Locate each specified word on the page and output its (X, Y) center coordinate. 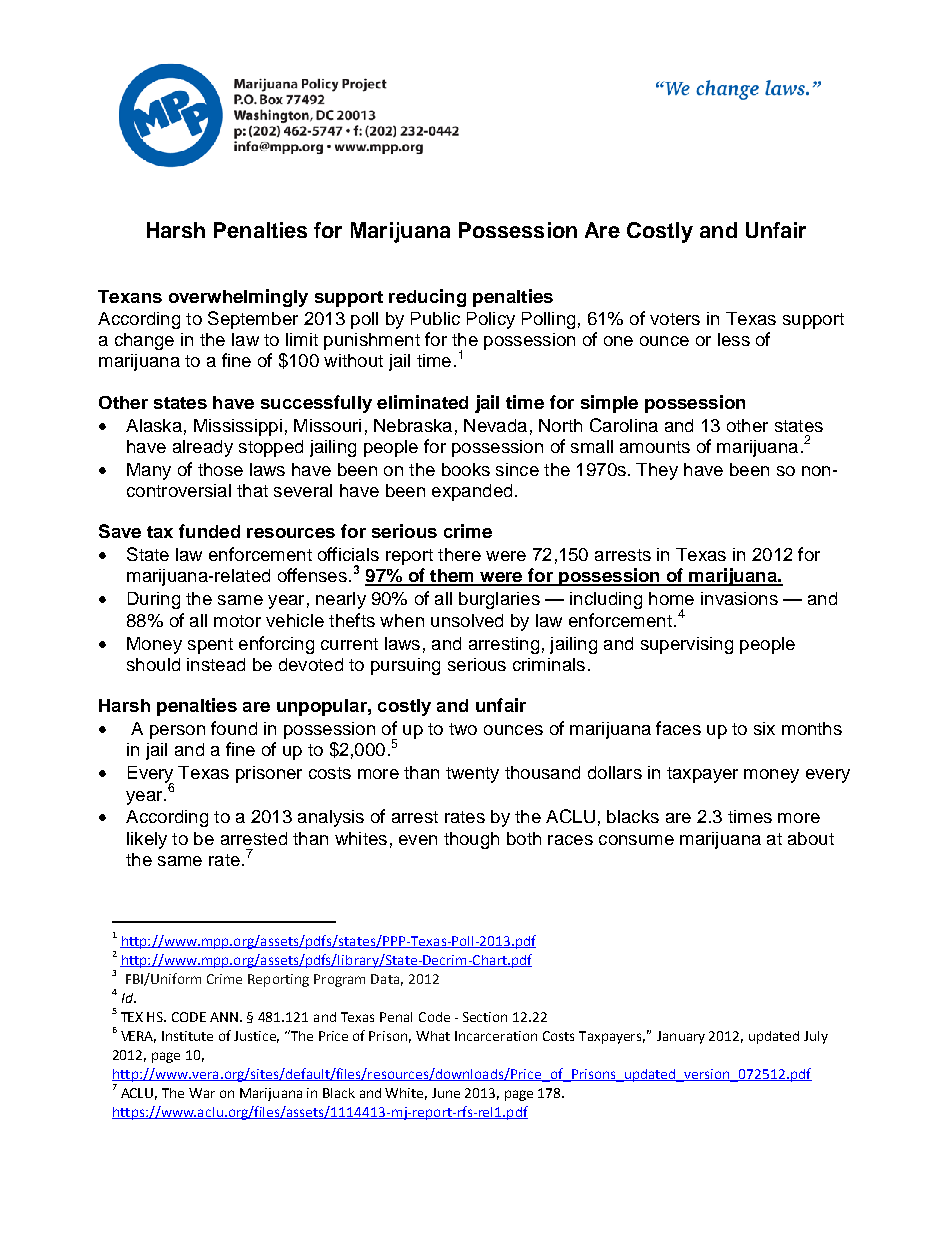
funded (209, 531)
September (253, 320)
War (202, 1093)
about (811, 838)
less (734, 339)
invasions (739, 598)
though (471, 840)
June (446, 1093)
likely (147, 840)
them (452, 577)
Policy (491, 320)
